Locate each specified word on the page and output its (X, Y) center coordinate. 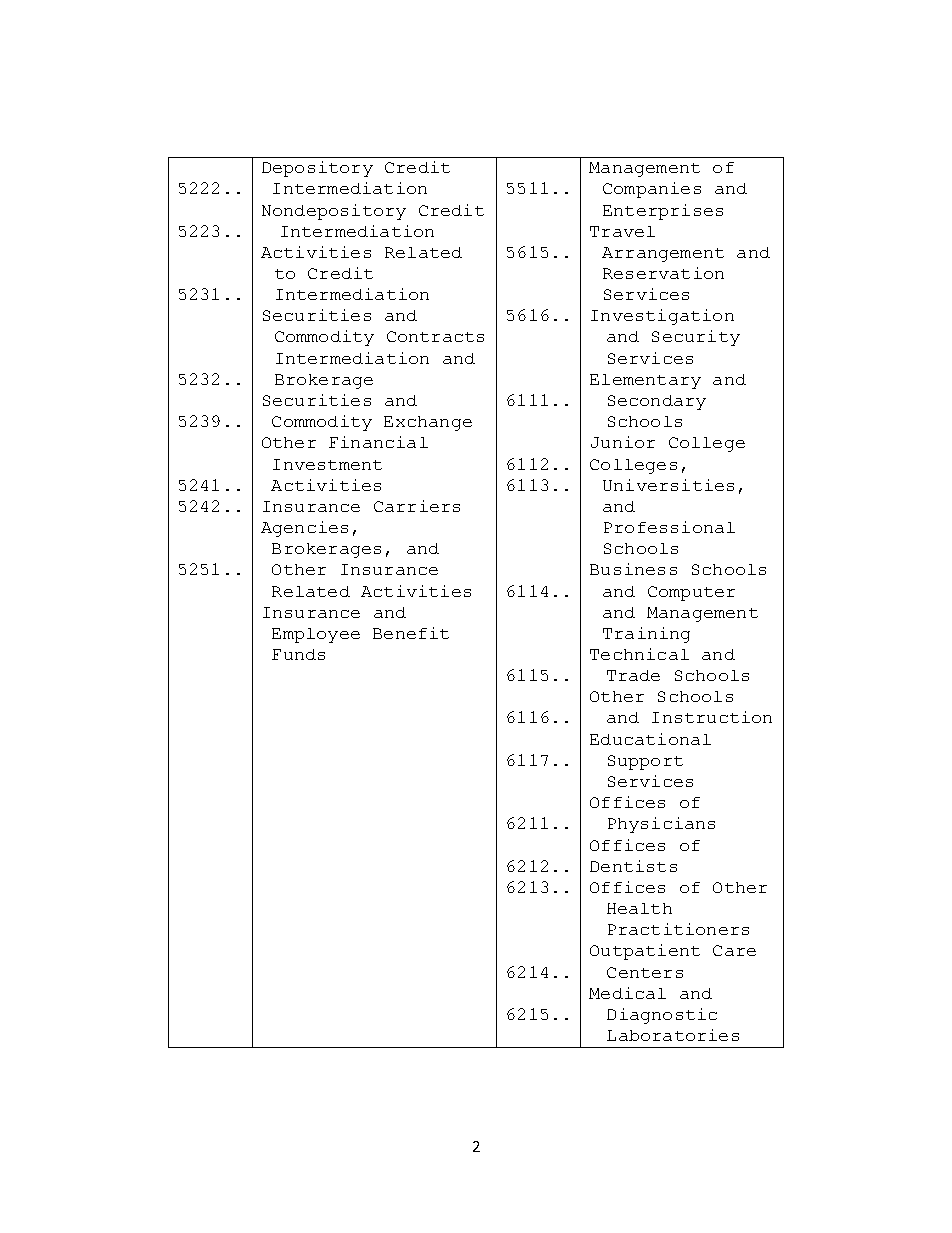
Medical (627, 993)
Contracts (435, 336)
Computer (691, 593)
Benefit (411, 633)
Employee (316, 635)
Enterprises (663, 212)
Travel (622, 231)
